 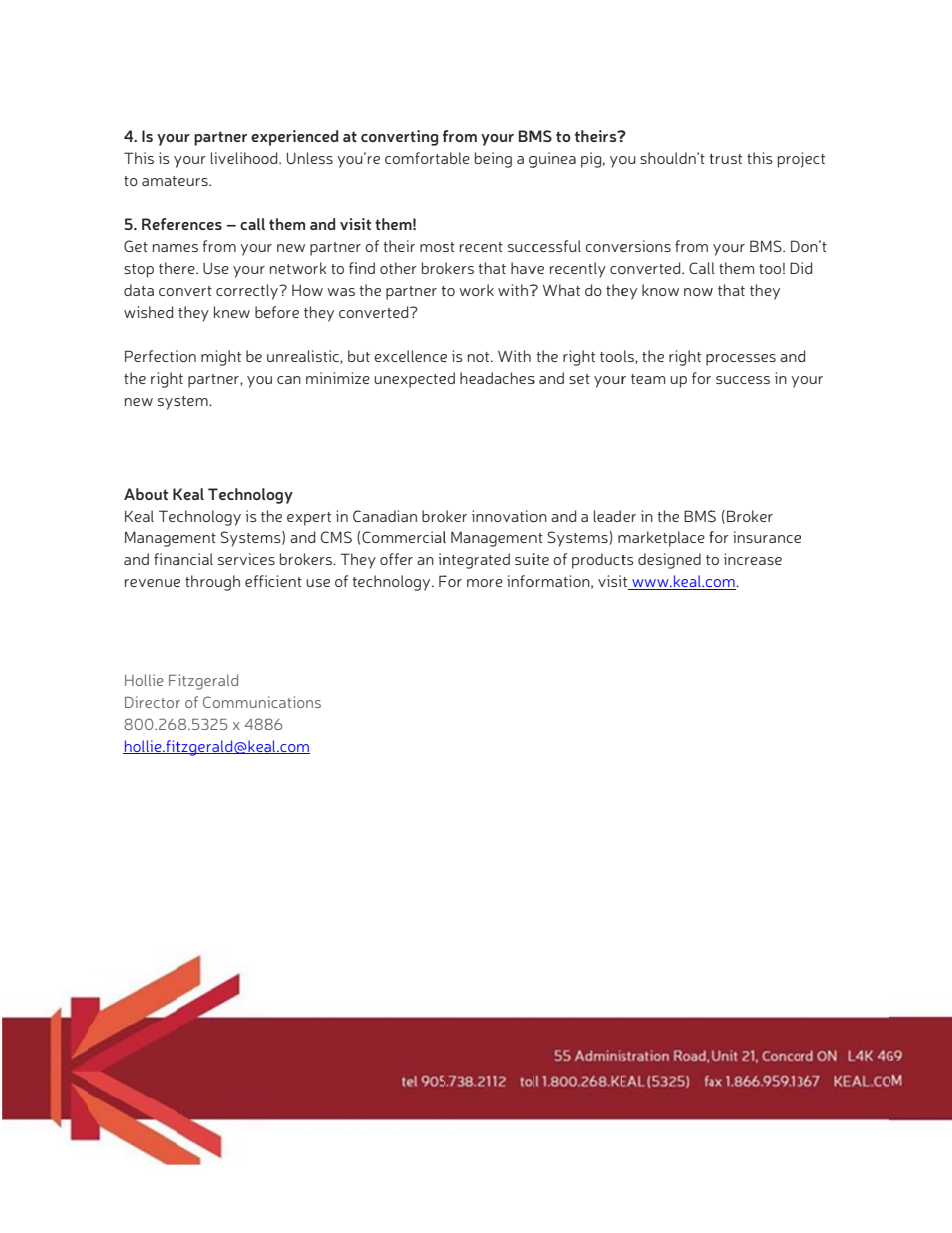 What do you see at coordinates (813, 160) in the page?
I see `ject` at bounding box center [813, 160].
